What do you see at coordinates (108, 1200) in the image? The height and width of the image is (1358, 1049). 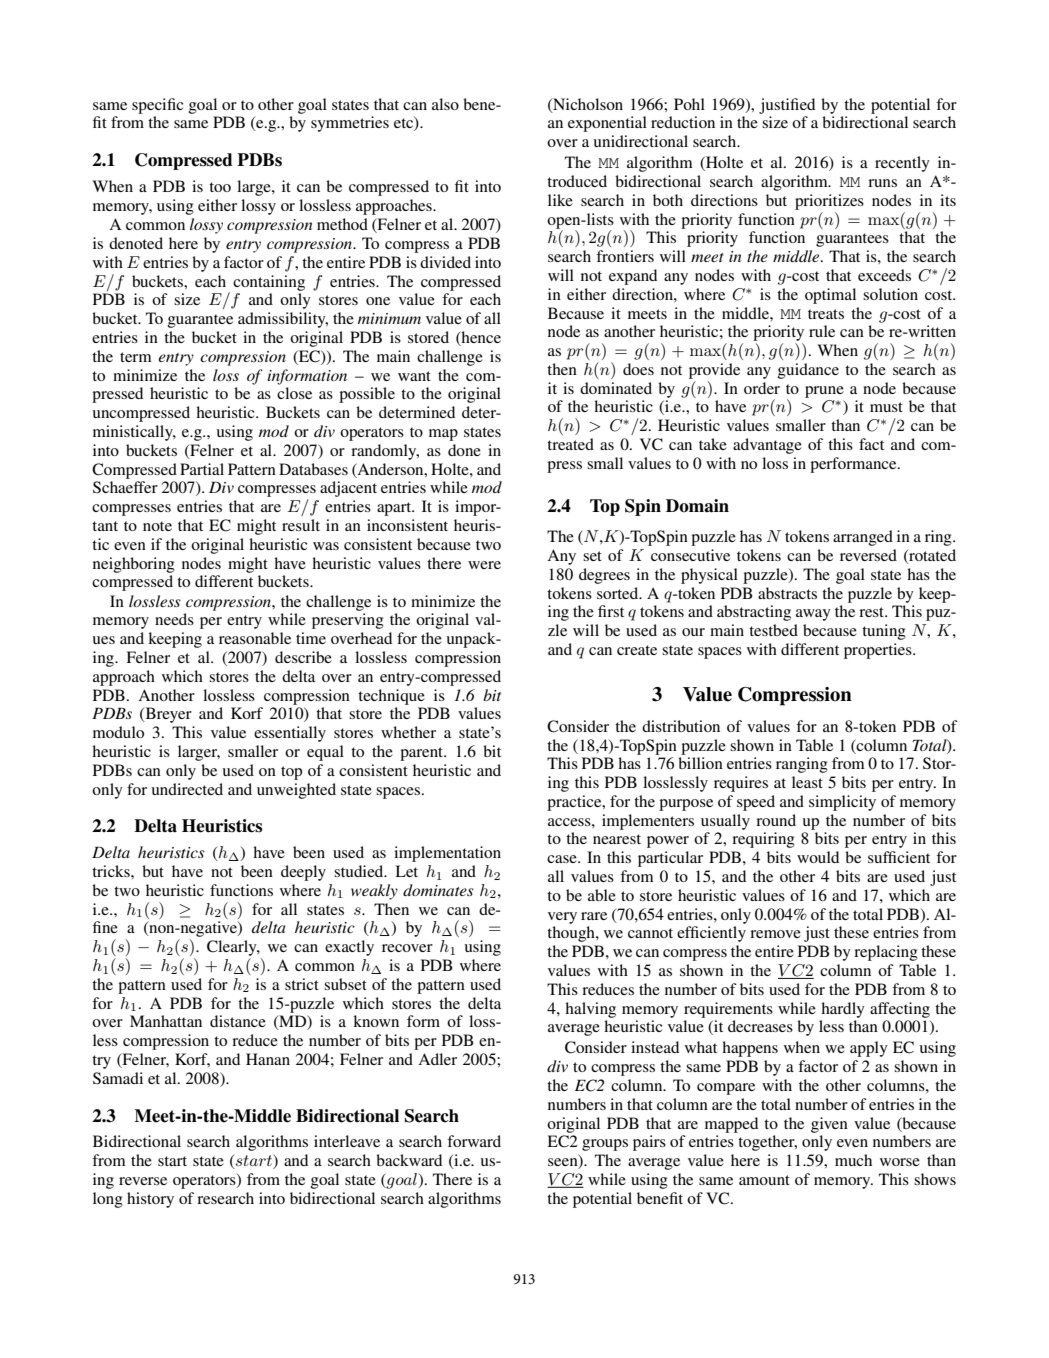 I see `long` at bounding box center [108, 1200].
